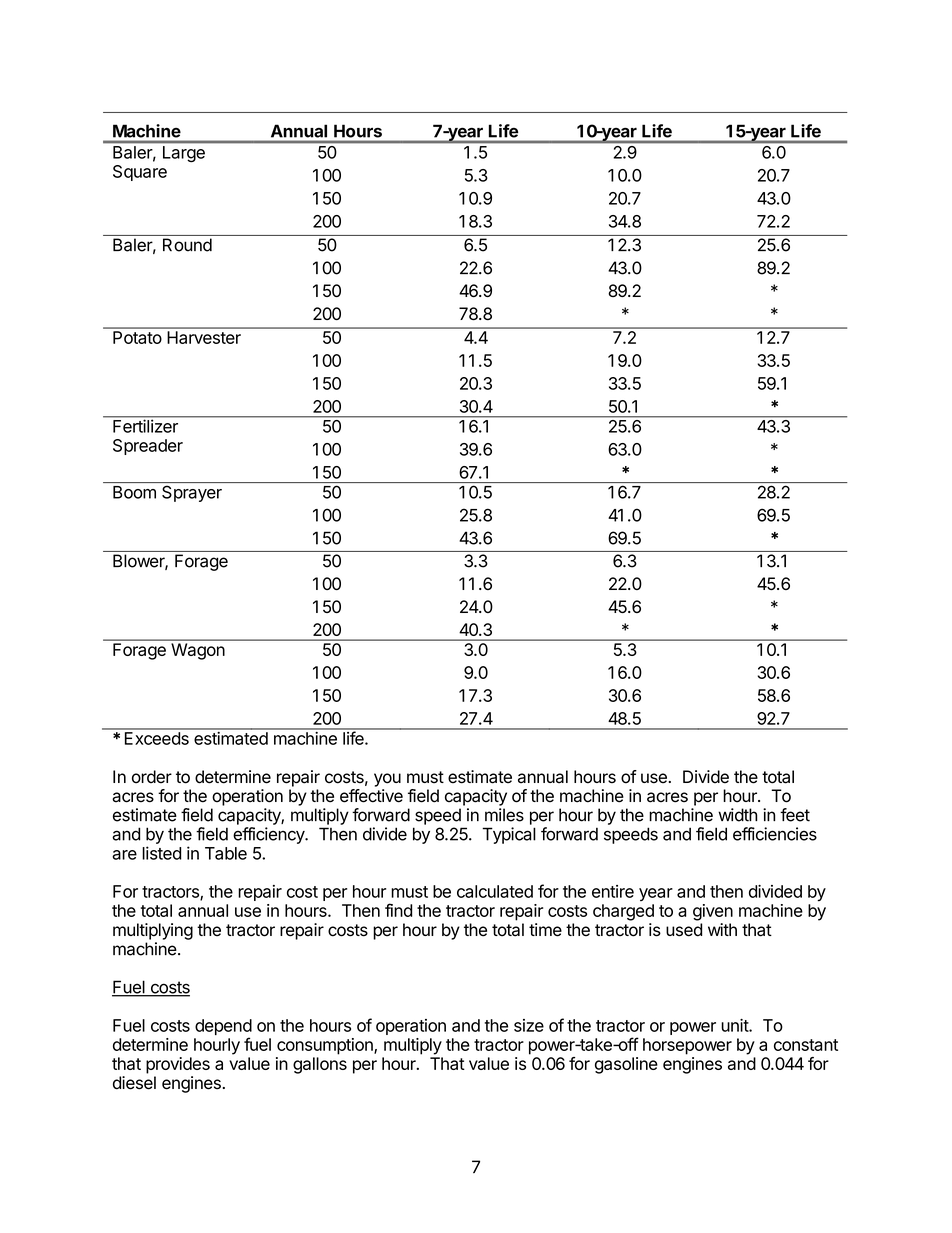 This document has width=952, height=1233. Describe the element at coordinates (795, 815) in the document. I see `feet` at that location.
